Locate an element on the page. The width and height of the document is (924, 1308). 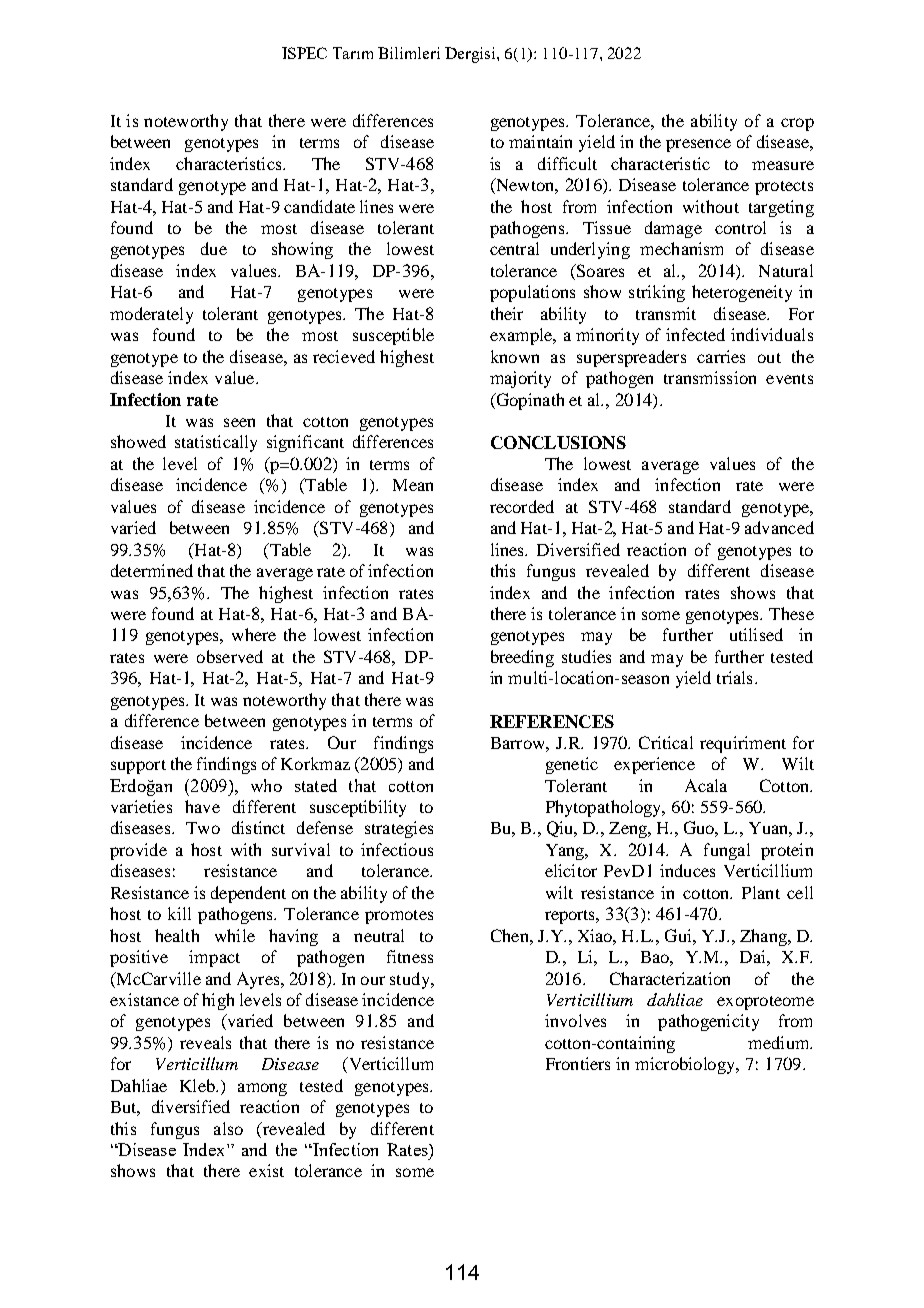
maintain is located at coordinates (540, 141).
